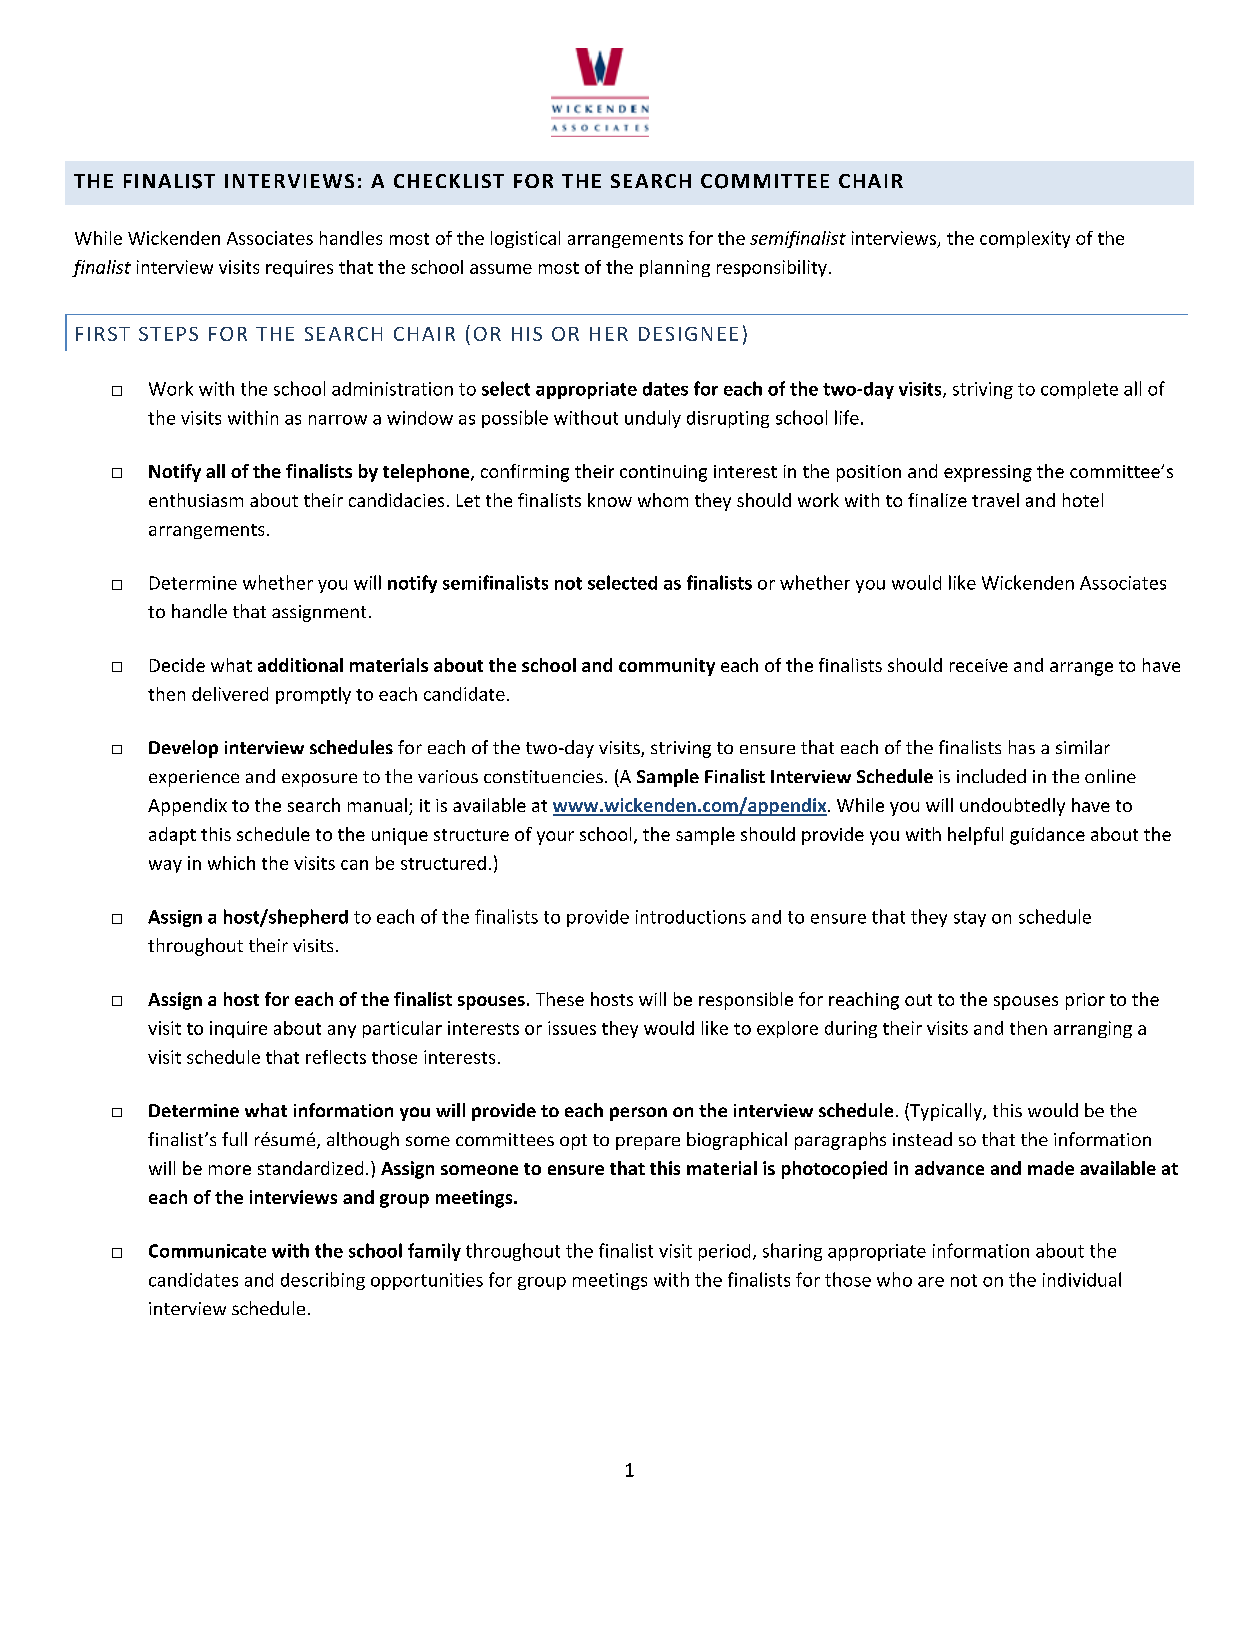 This page has height=1630, width=1259. What do you see at coordinates (1082, 1279) in the page?
I see `individual` at bounding box center [1082, 1279].
